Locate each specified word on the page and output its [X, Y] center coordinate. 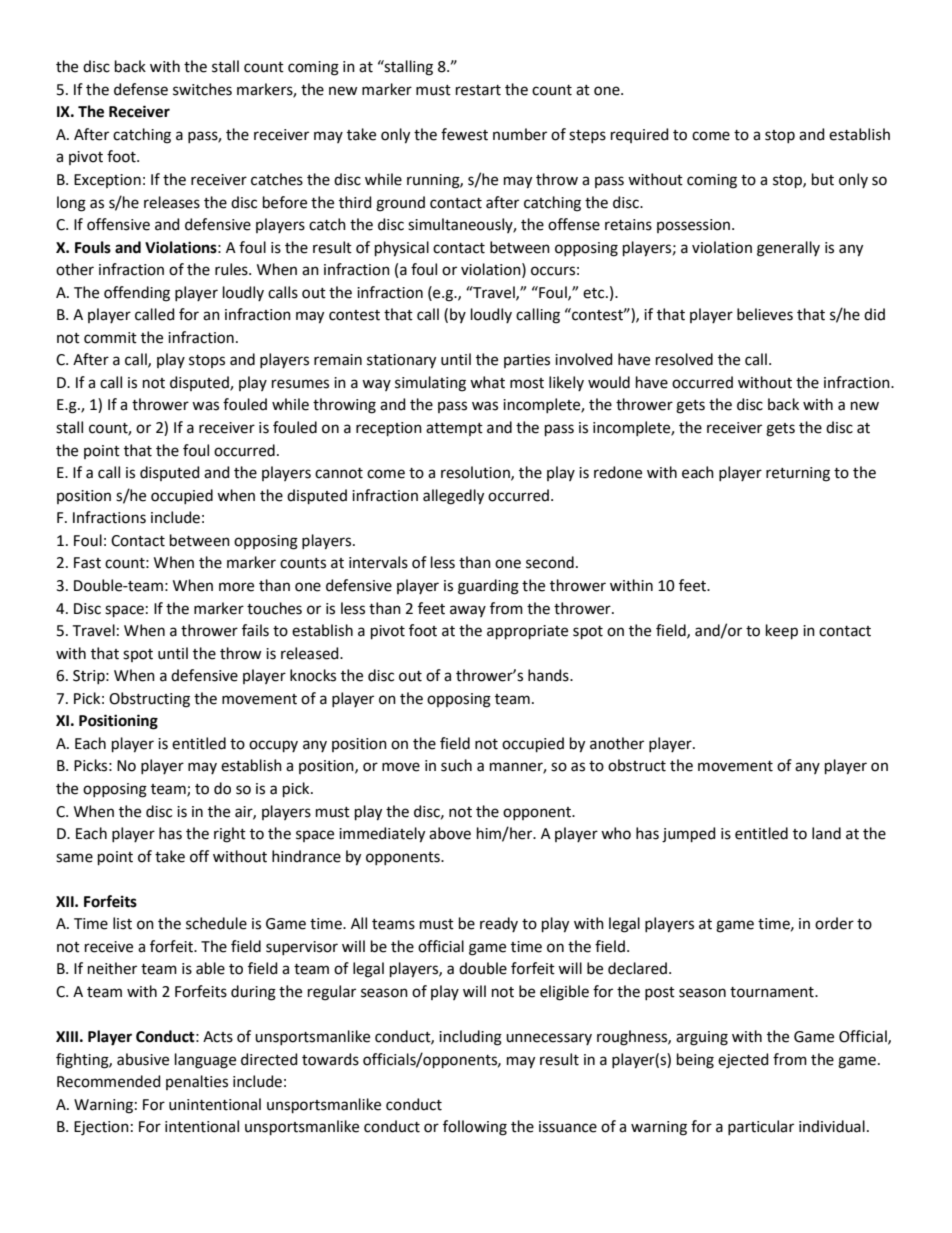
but [823, 179]
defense [141, 89]
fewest [464, 134]
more [236, 587]
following [475, 1128]
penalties [197, 1082]
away [468, 611]
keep [782, 631]
